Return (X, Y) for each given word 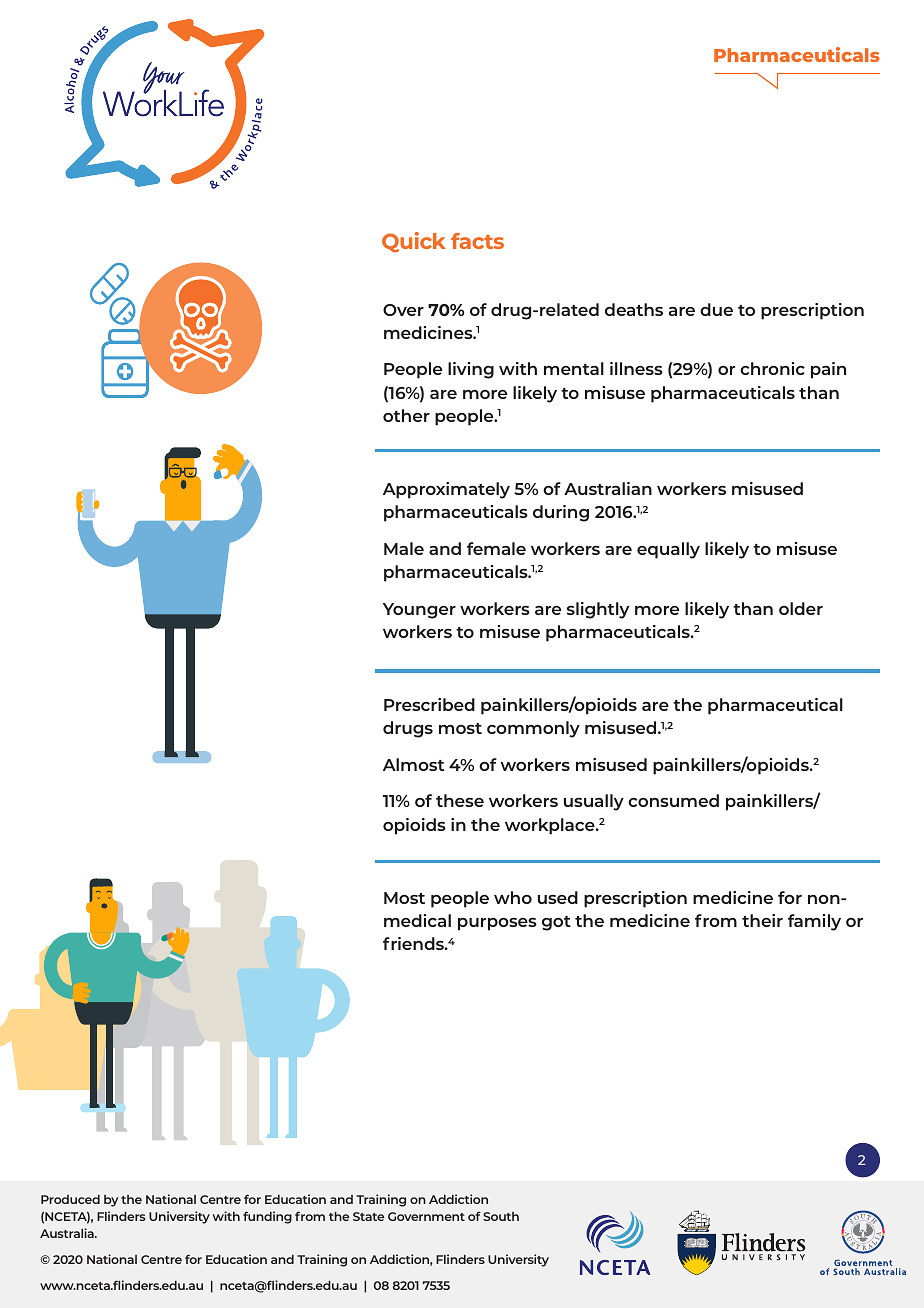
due (716, 309)
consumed (673, 800)
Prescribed (429, 704)
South (501, 1216)
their (762, 920)
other (406, 415)
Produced (70, 1199)
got (556, 923)
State (368, 1216)
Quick (414, 242)
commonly (533, 729)
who (513, 897)
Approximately (446, 490)
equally (668, 550)
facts (477, 241)
